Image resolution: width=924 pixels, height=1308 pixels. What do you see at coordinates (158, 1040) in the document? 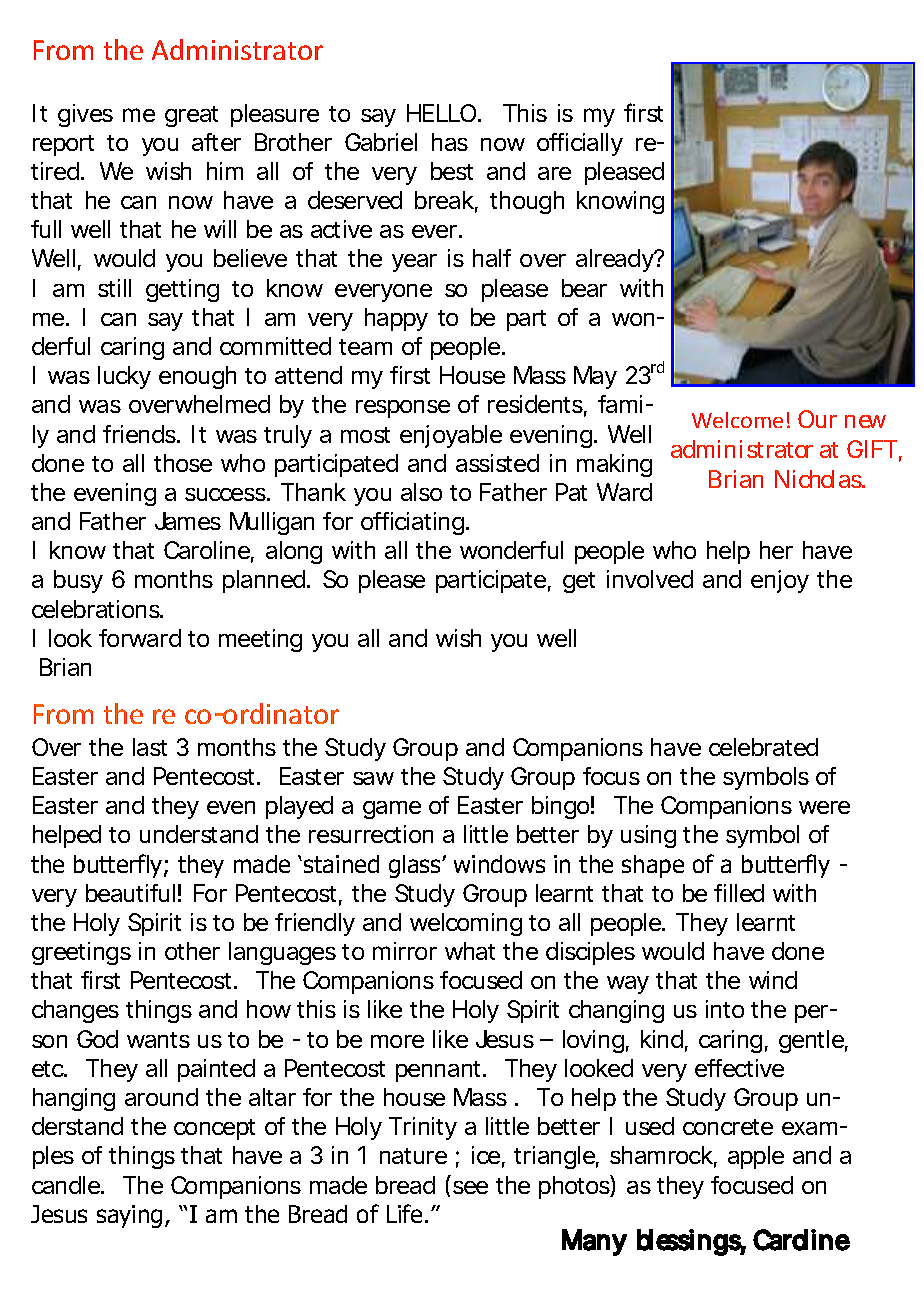
I see `wants` at bounding box center [158, 1040].
